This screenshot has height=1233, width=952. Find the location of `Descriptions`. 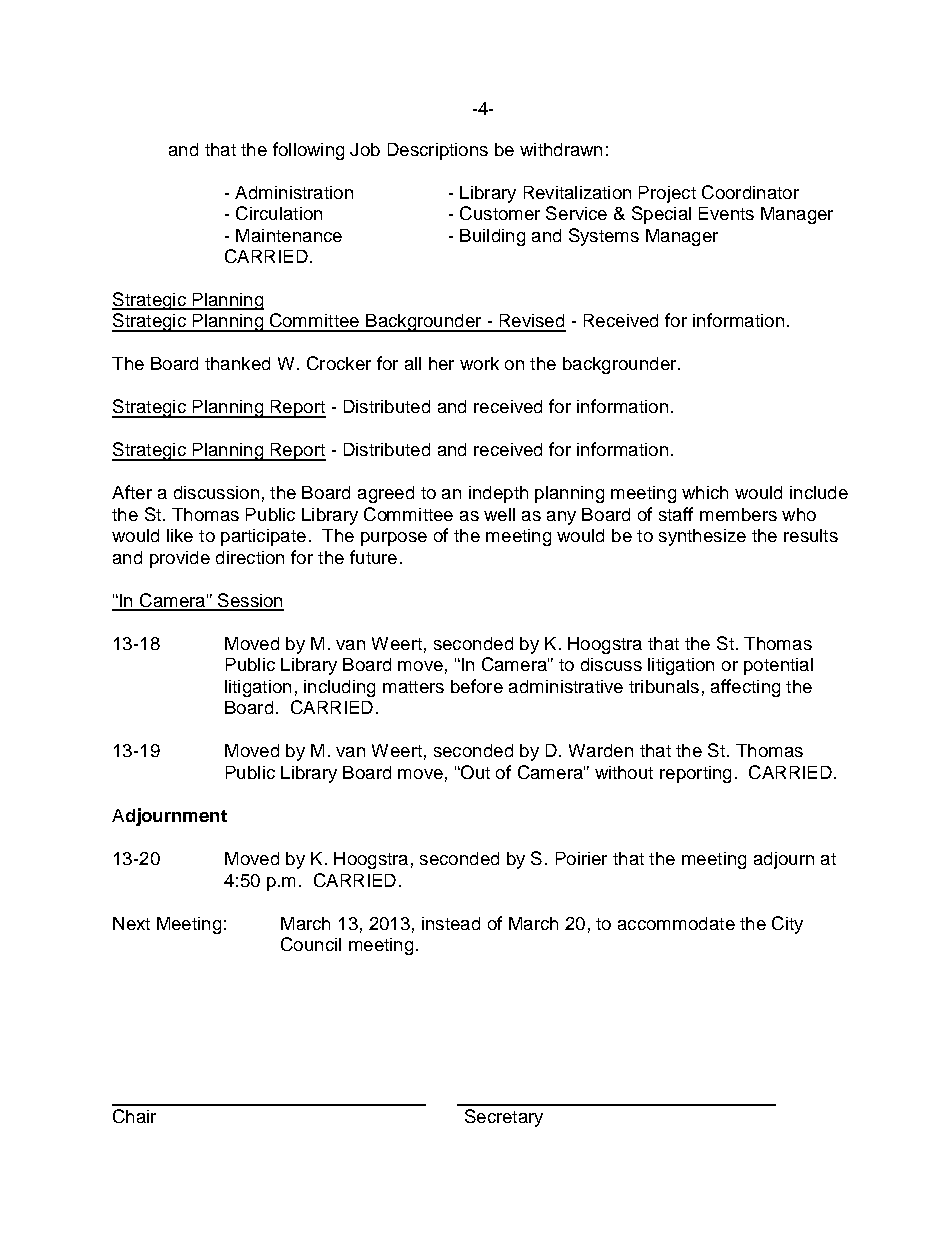

Descriptions is located at coordinates (438, 151).
